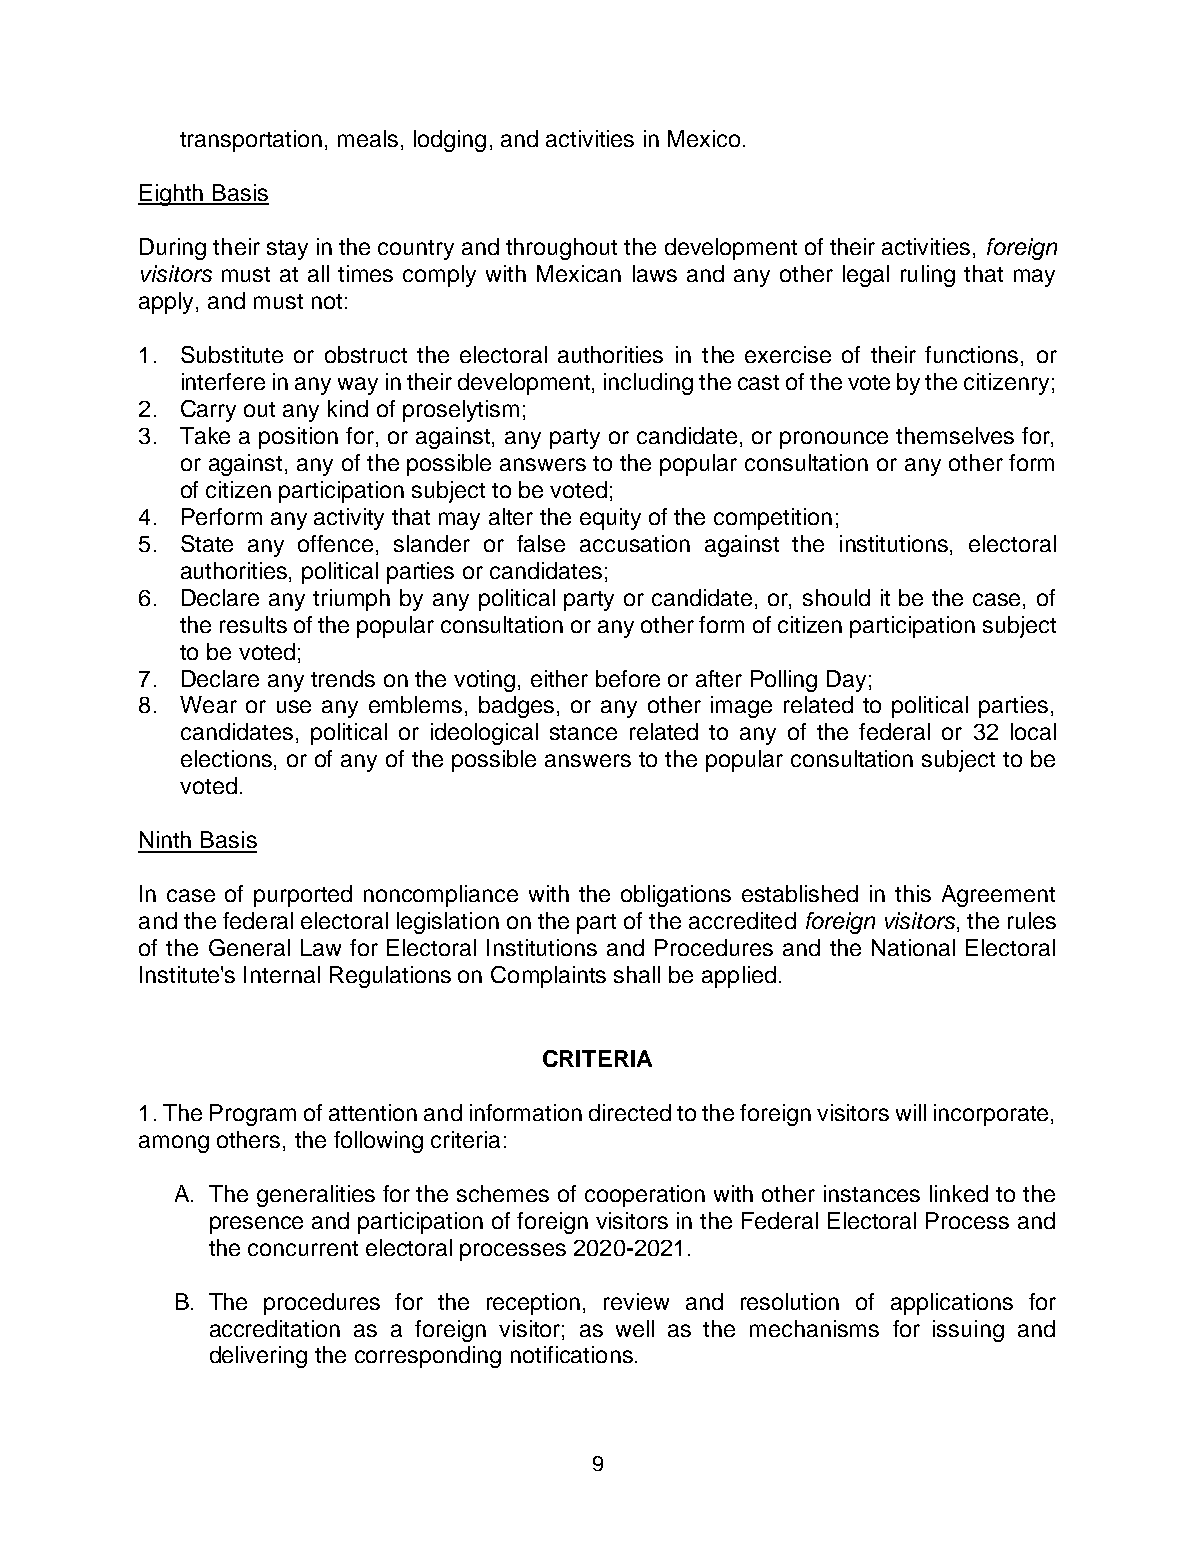 The height and width of the screenshot is (1547, 1195). What do you see at coordinates (251, 141) in the screenshot?
I see `transportation` at bounding box center [251, 141].
